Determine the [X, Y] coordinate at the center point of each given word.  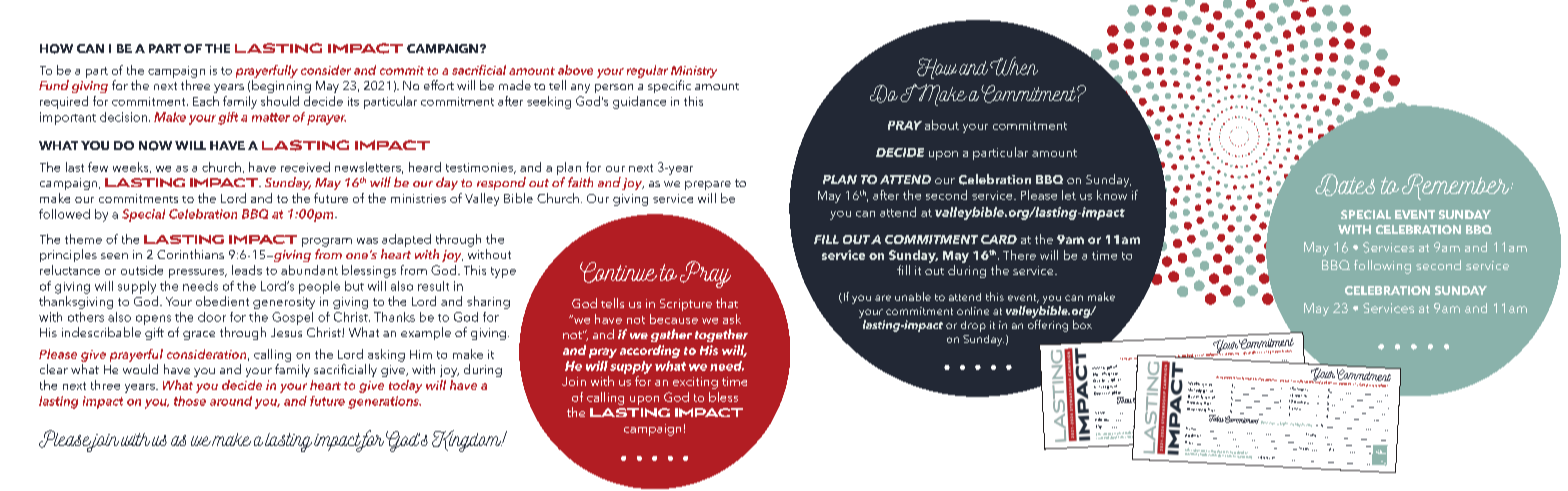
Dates [1345, 185]
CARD [999, 239]
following [1382, 267]
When [1014, 66]
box [1082, 324]
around [231, 401]
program [327, 242]
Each [206, 101]
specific [669, 86]
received [305, 167]
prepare [708, 185]
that [727, 303]
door [212, 317]
